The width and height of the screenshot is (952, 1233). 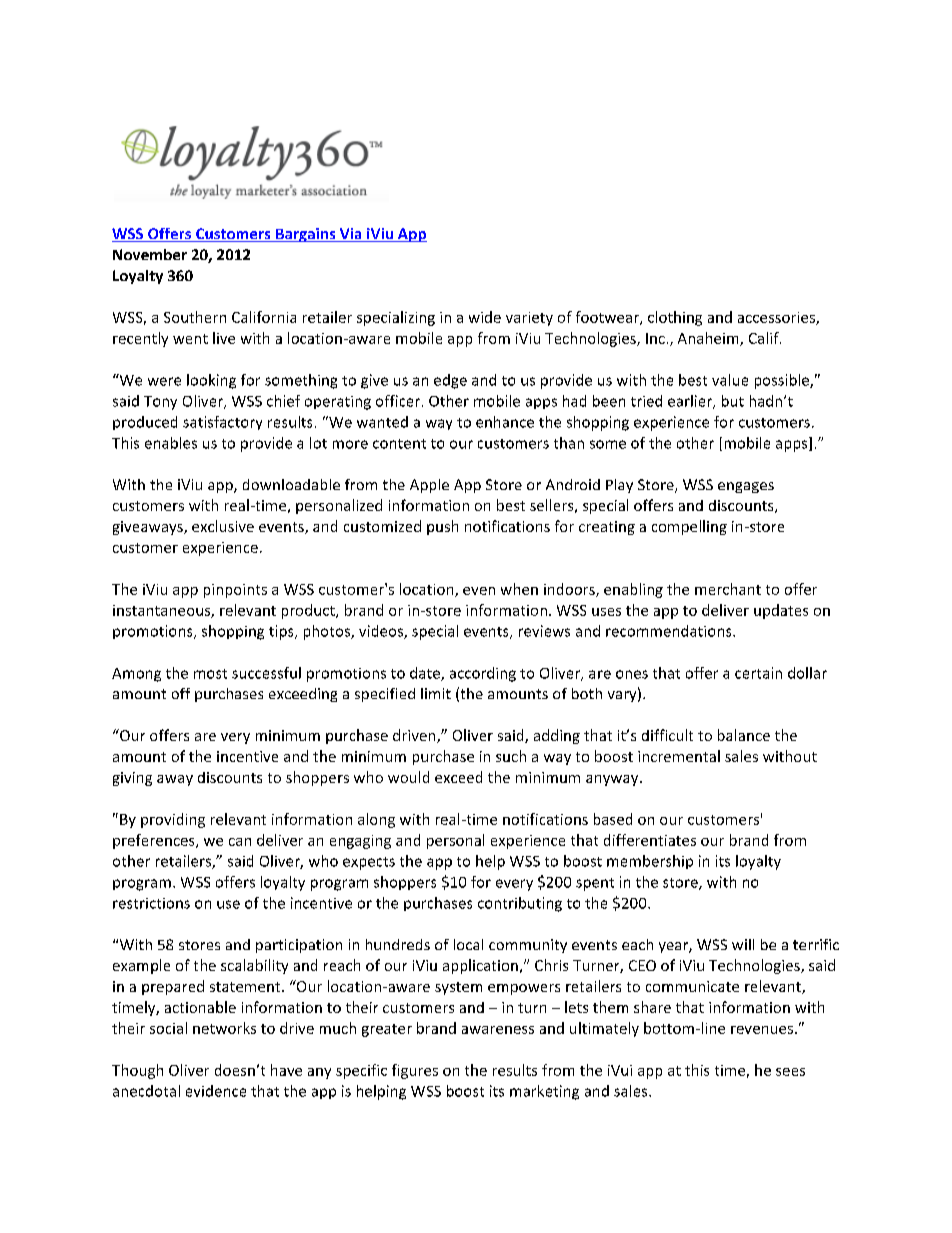 What do you see at coordinates (689, 527) in the screenshot?
I see `compelling` at bounding box center [689, 527].
